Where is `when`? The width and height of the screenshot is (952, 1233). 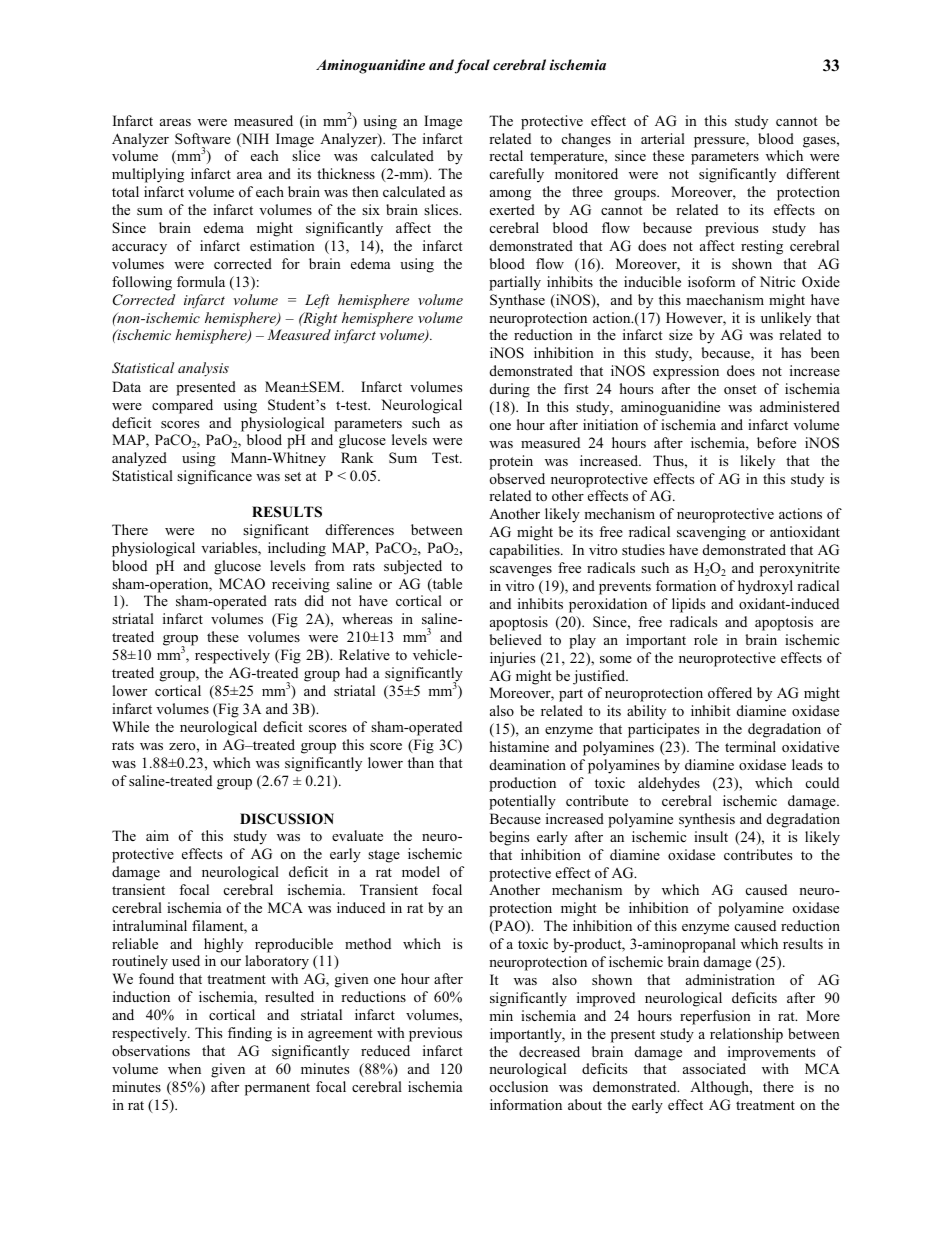 when is located at coordinates (184, 1068).
